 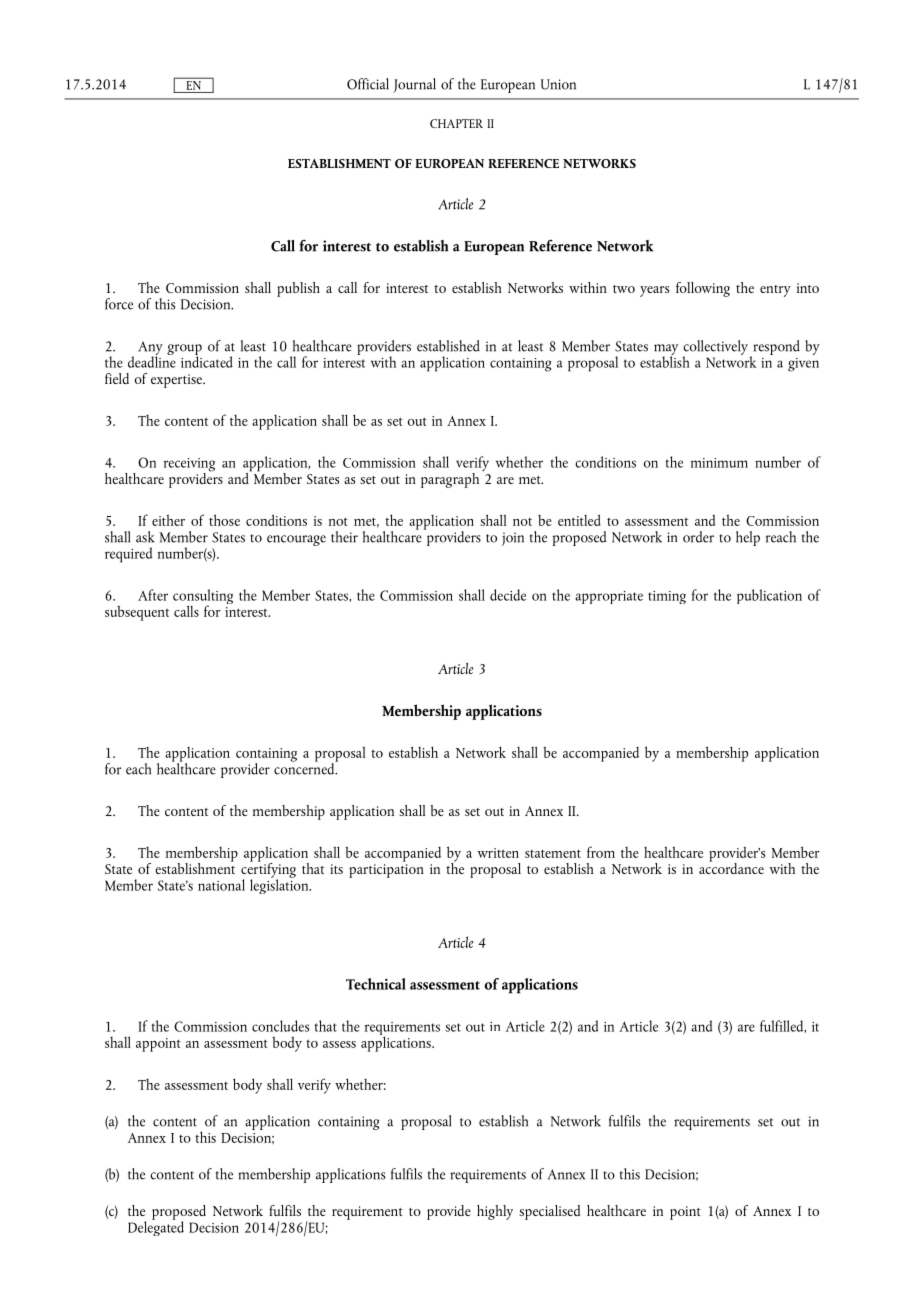 What do you see at coordinates (456, 123) in the page?
I see `CHAPTER` at bounding box center [456, 123].
